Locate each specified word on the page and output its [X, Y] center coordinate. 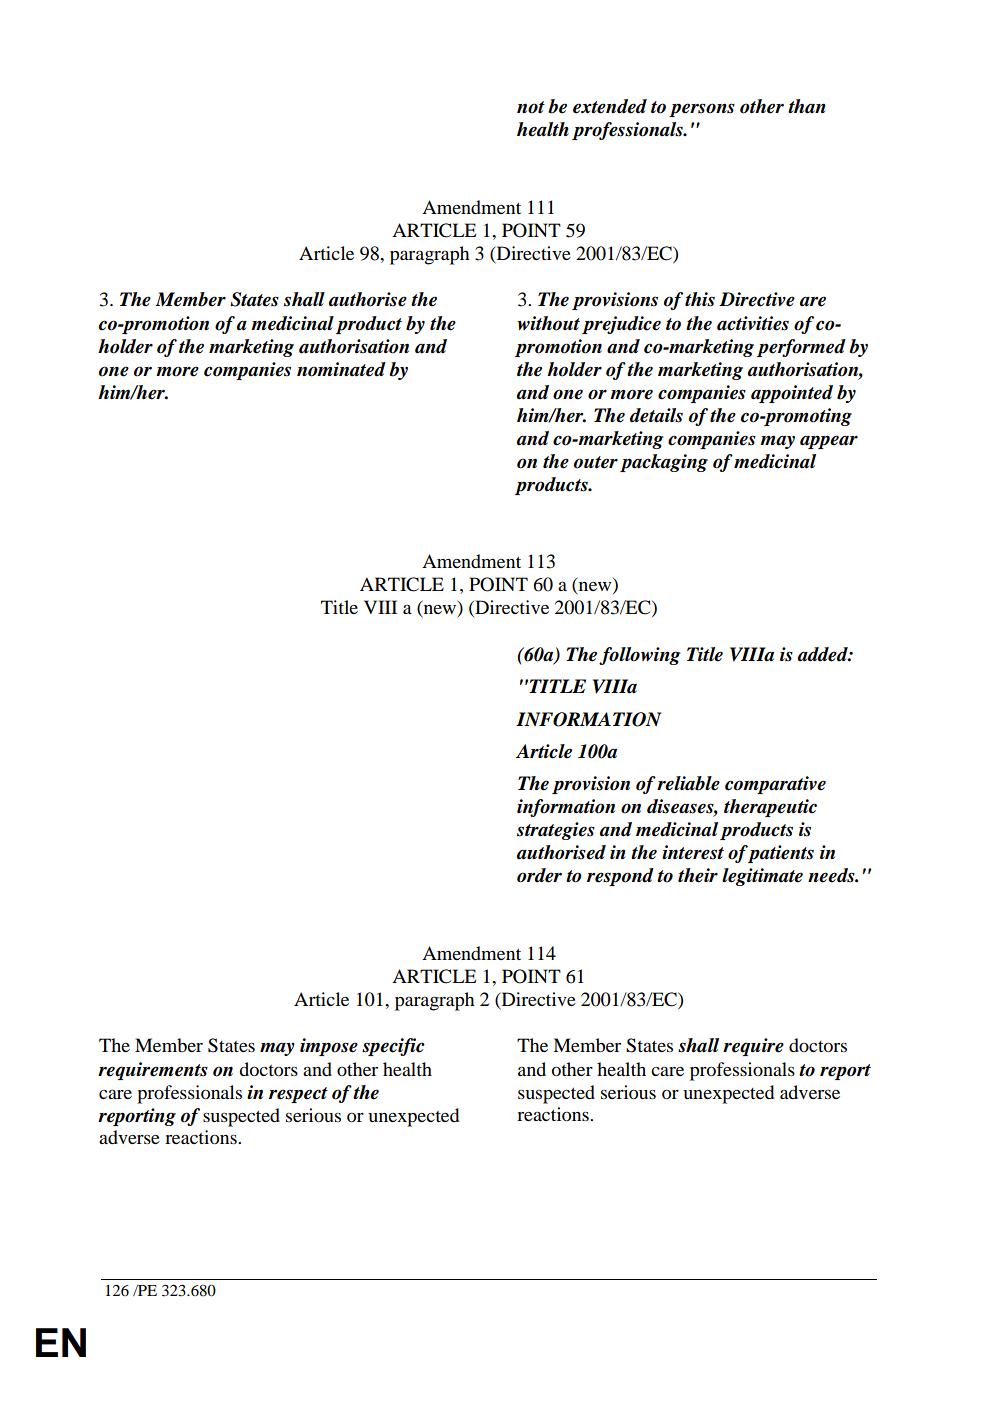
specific [393, 1047]
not [531, 107]
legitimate [762, 877]
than [807, 106]
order [539, 875]
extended [610, 106]
